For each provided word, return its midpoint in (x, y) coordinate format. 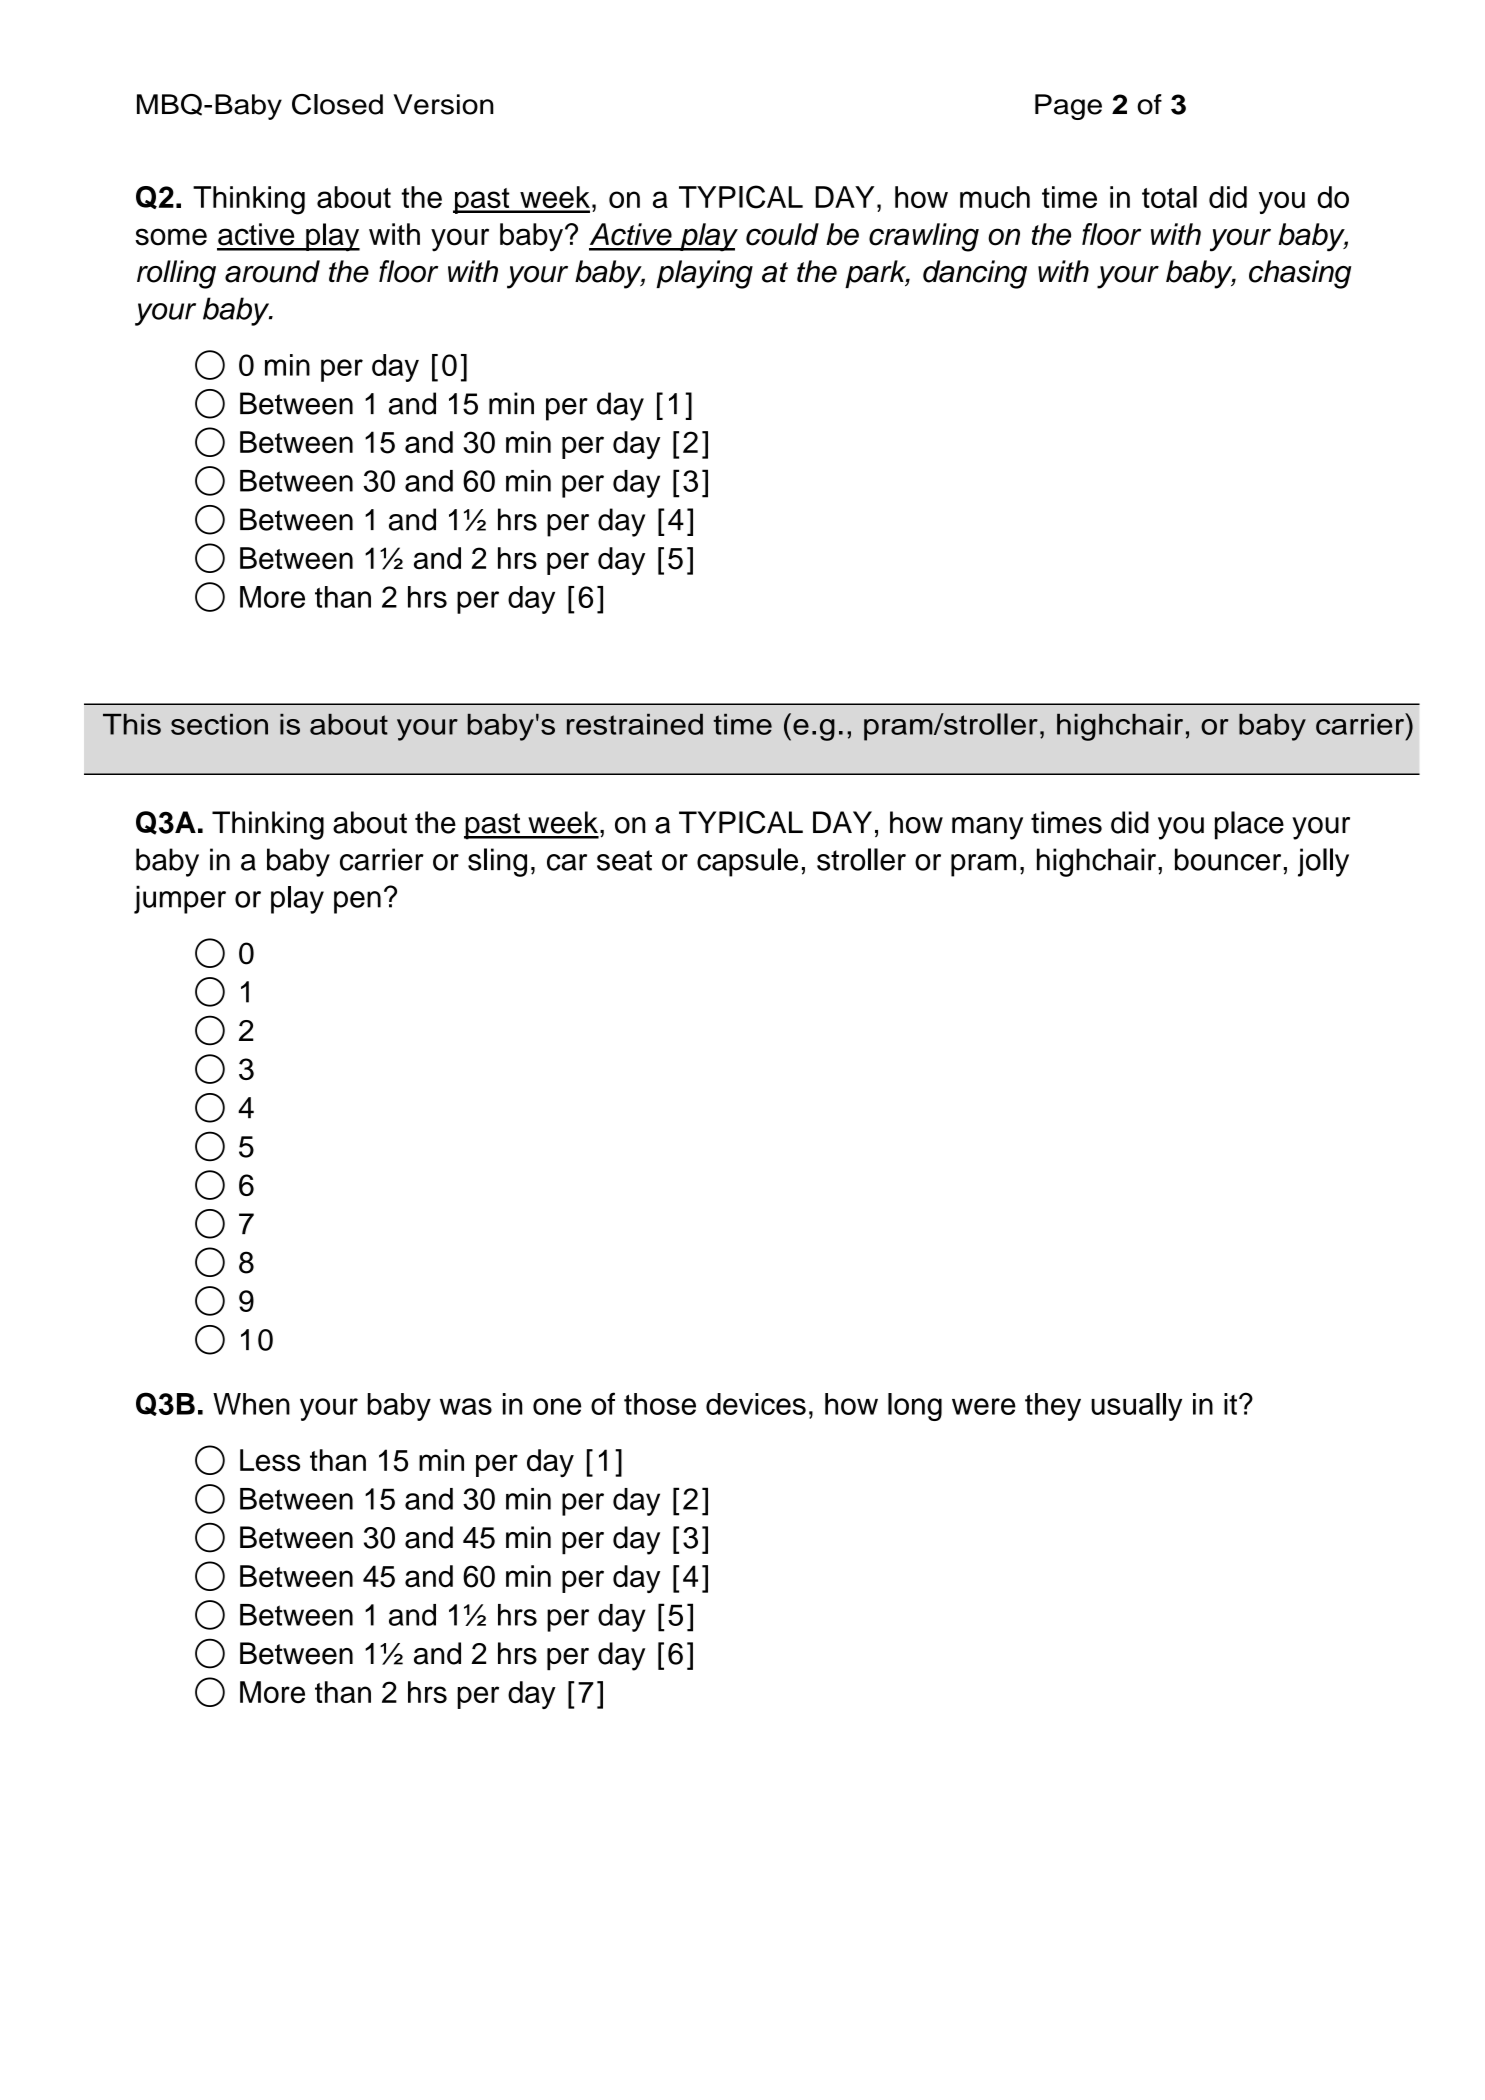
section (219, 724)
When (251, 1404)
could (782, 234)
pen (357, 902)
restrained (635, 724)
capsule (747, 862)
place (1249, 825)
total (1169, 197)
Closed (337, 104)
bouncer (1228, 859)
